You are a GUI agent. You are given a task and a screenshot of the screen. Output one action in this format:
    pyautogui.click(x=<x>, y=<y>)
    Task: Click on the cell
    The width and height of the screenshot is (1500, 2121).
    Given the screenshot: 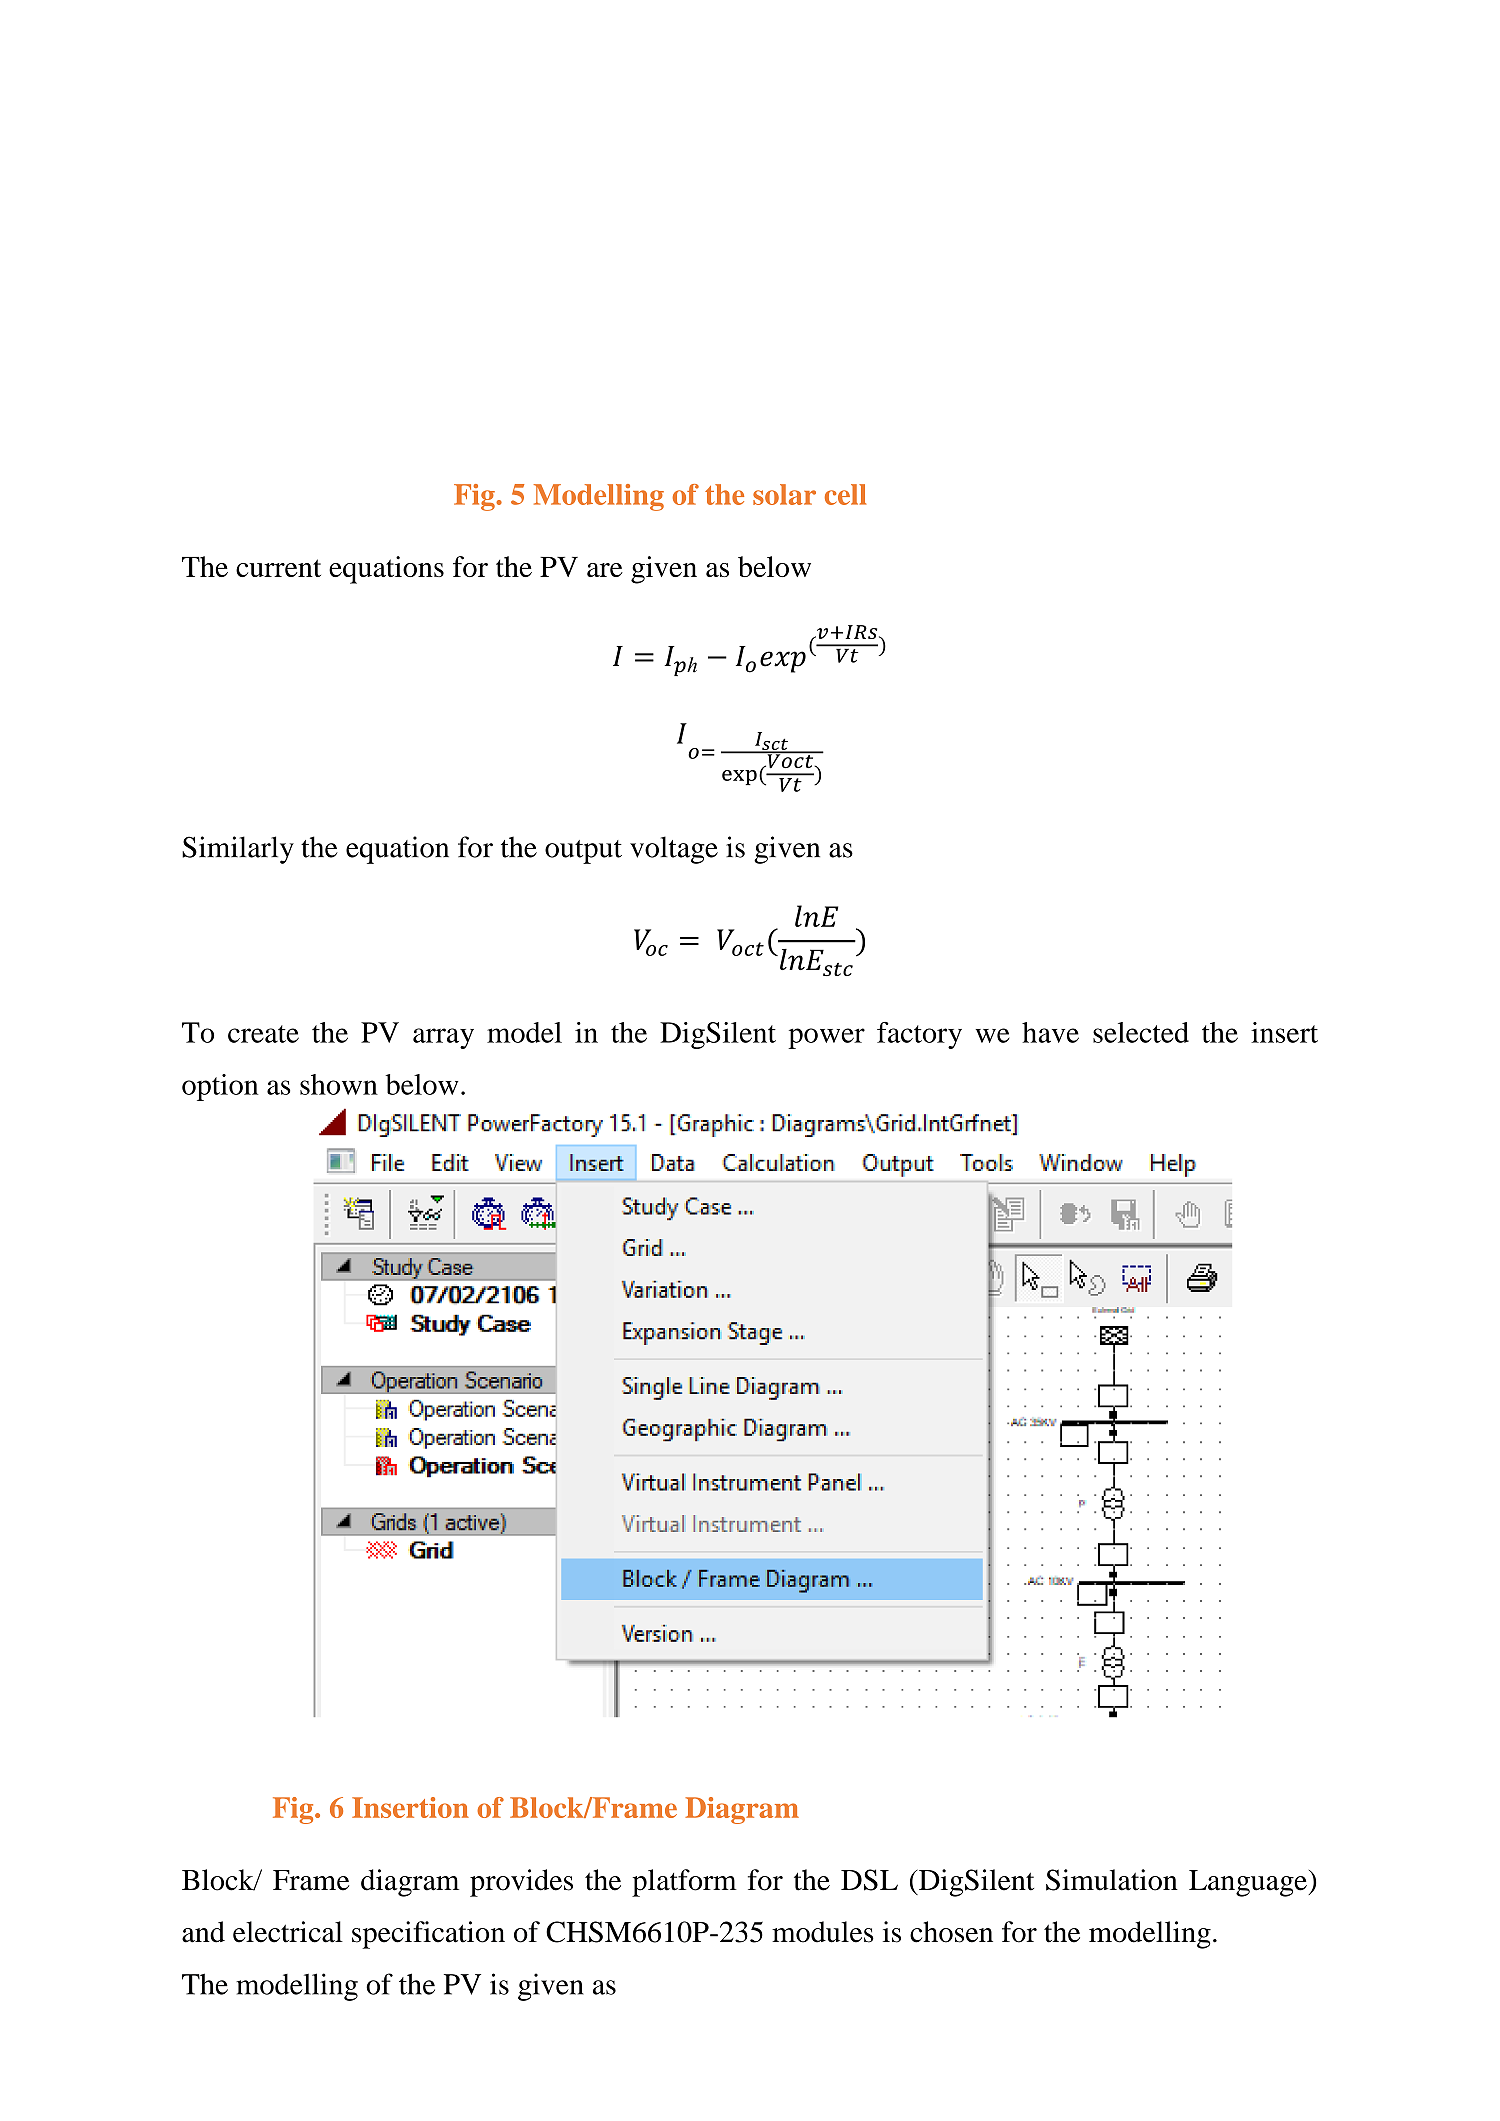 What is the action you would take?
    pyautogui.click(x=845, y=494)
